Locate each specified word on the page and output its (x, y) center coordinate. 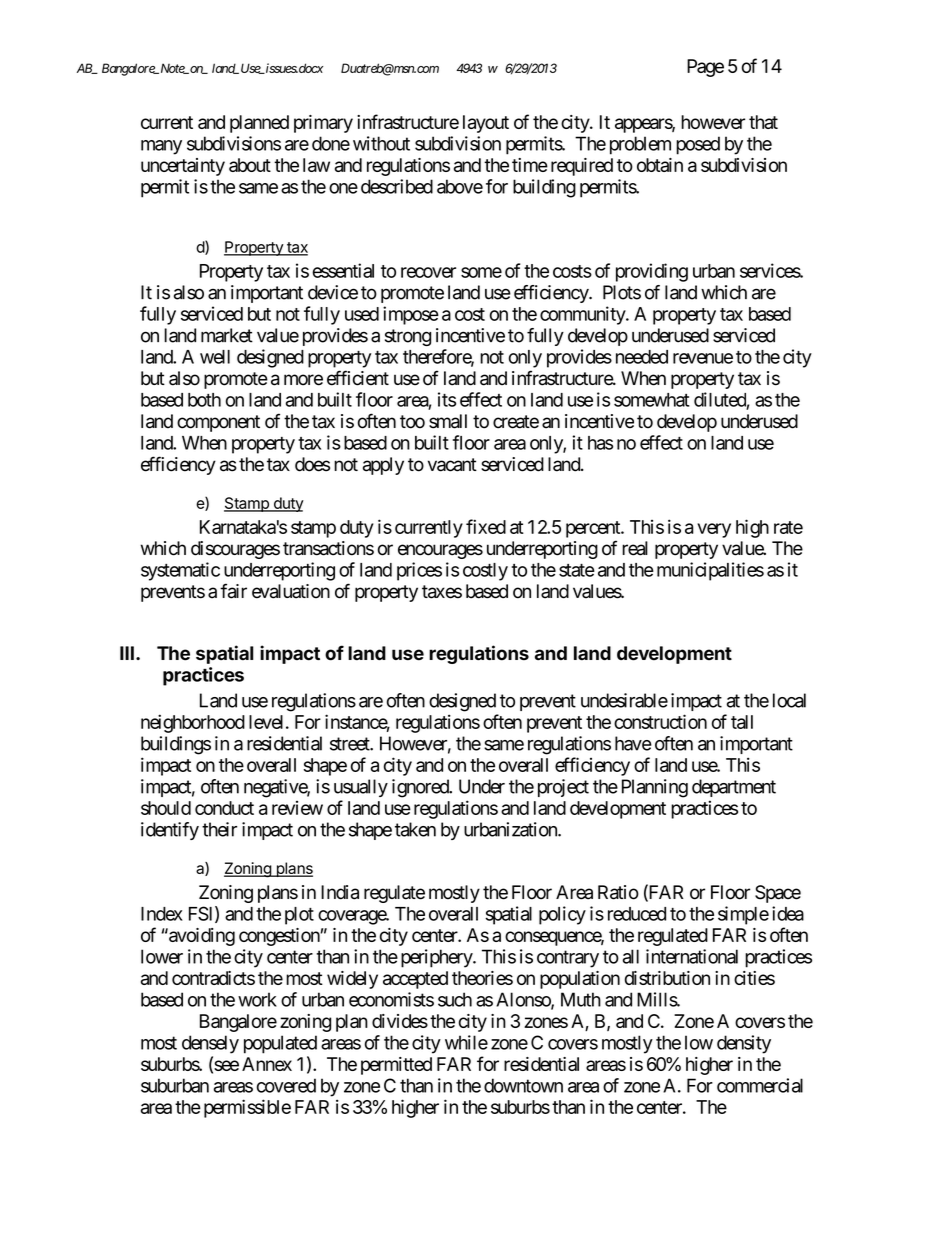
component (218, 423)
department (734, 788)
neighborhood (193, 723)
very (714, 530)
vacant (452, 465)
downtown (523, 1085)
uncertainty (183, 167)
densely (210, 1044)
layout (486, 124)
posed (698, 145)
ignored (421, 788)
